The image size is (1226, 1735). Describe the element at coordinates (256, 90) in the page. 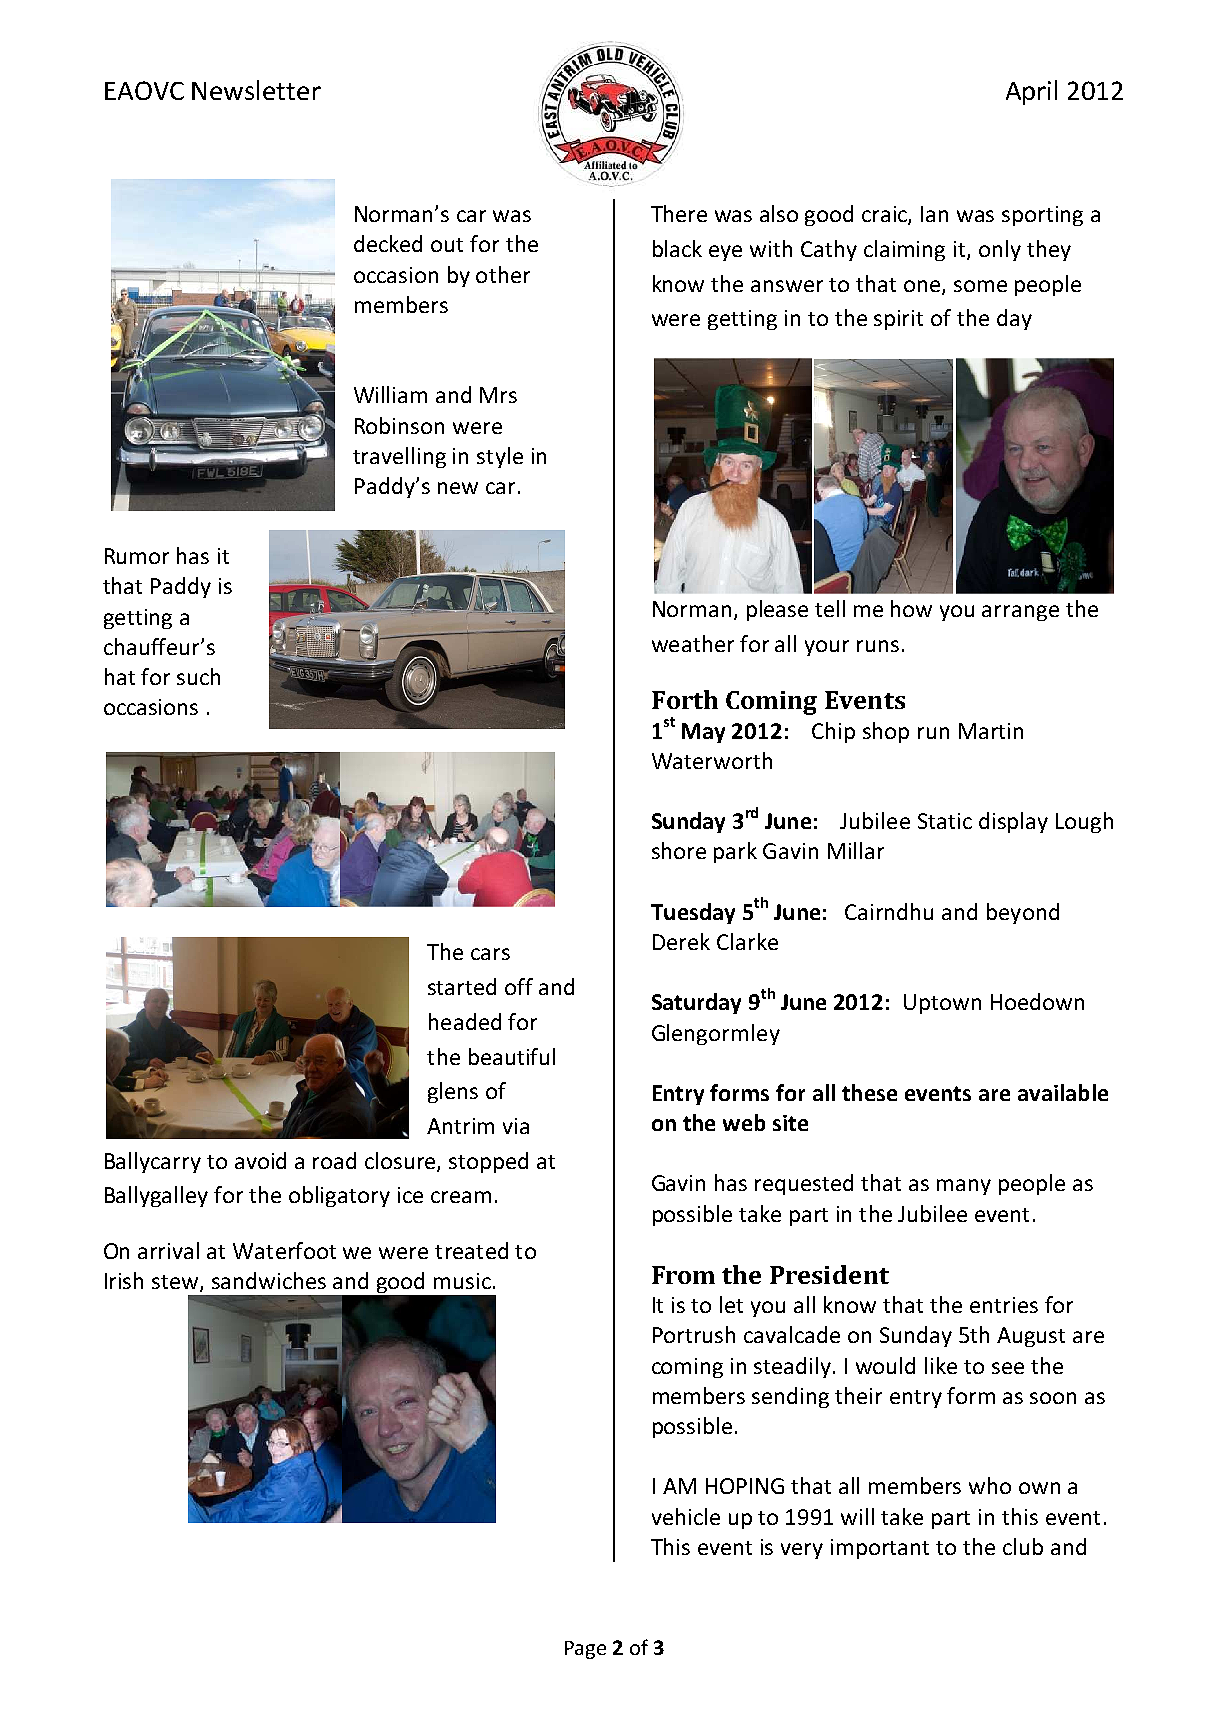

I see `Newsletter` at that location.
